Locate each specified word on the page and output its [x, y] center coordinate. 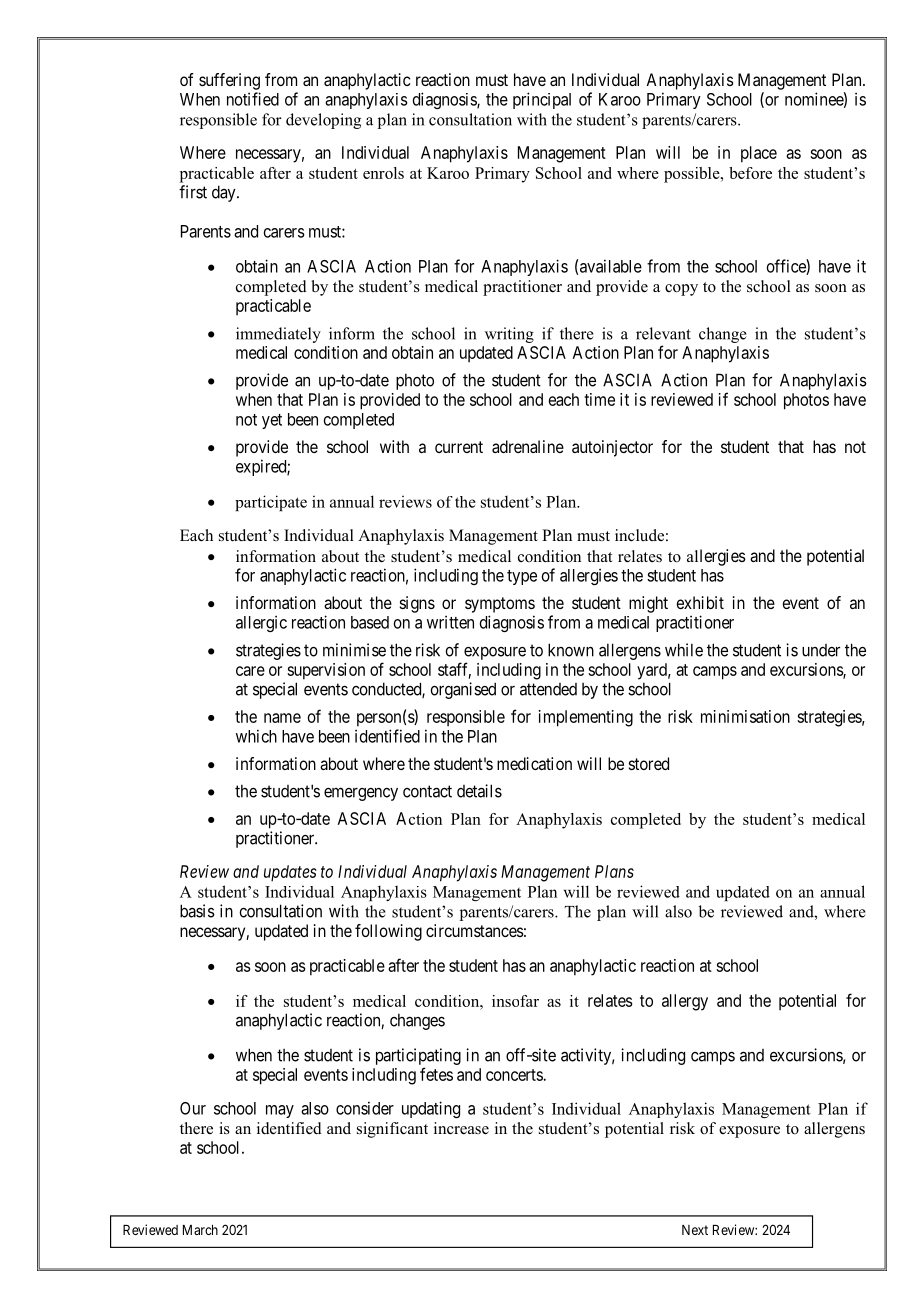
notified [253, 99]
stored [649, 763]
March [200, 1230]
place [759, 154]
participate [271, 503]
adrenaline [528, 446]
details [479, 791]
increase [461, 1128]
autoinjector [612, 448]
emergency [361, 794]
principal [542, 100]
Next [695, 1230]
